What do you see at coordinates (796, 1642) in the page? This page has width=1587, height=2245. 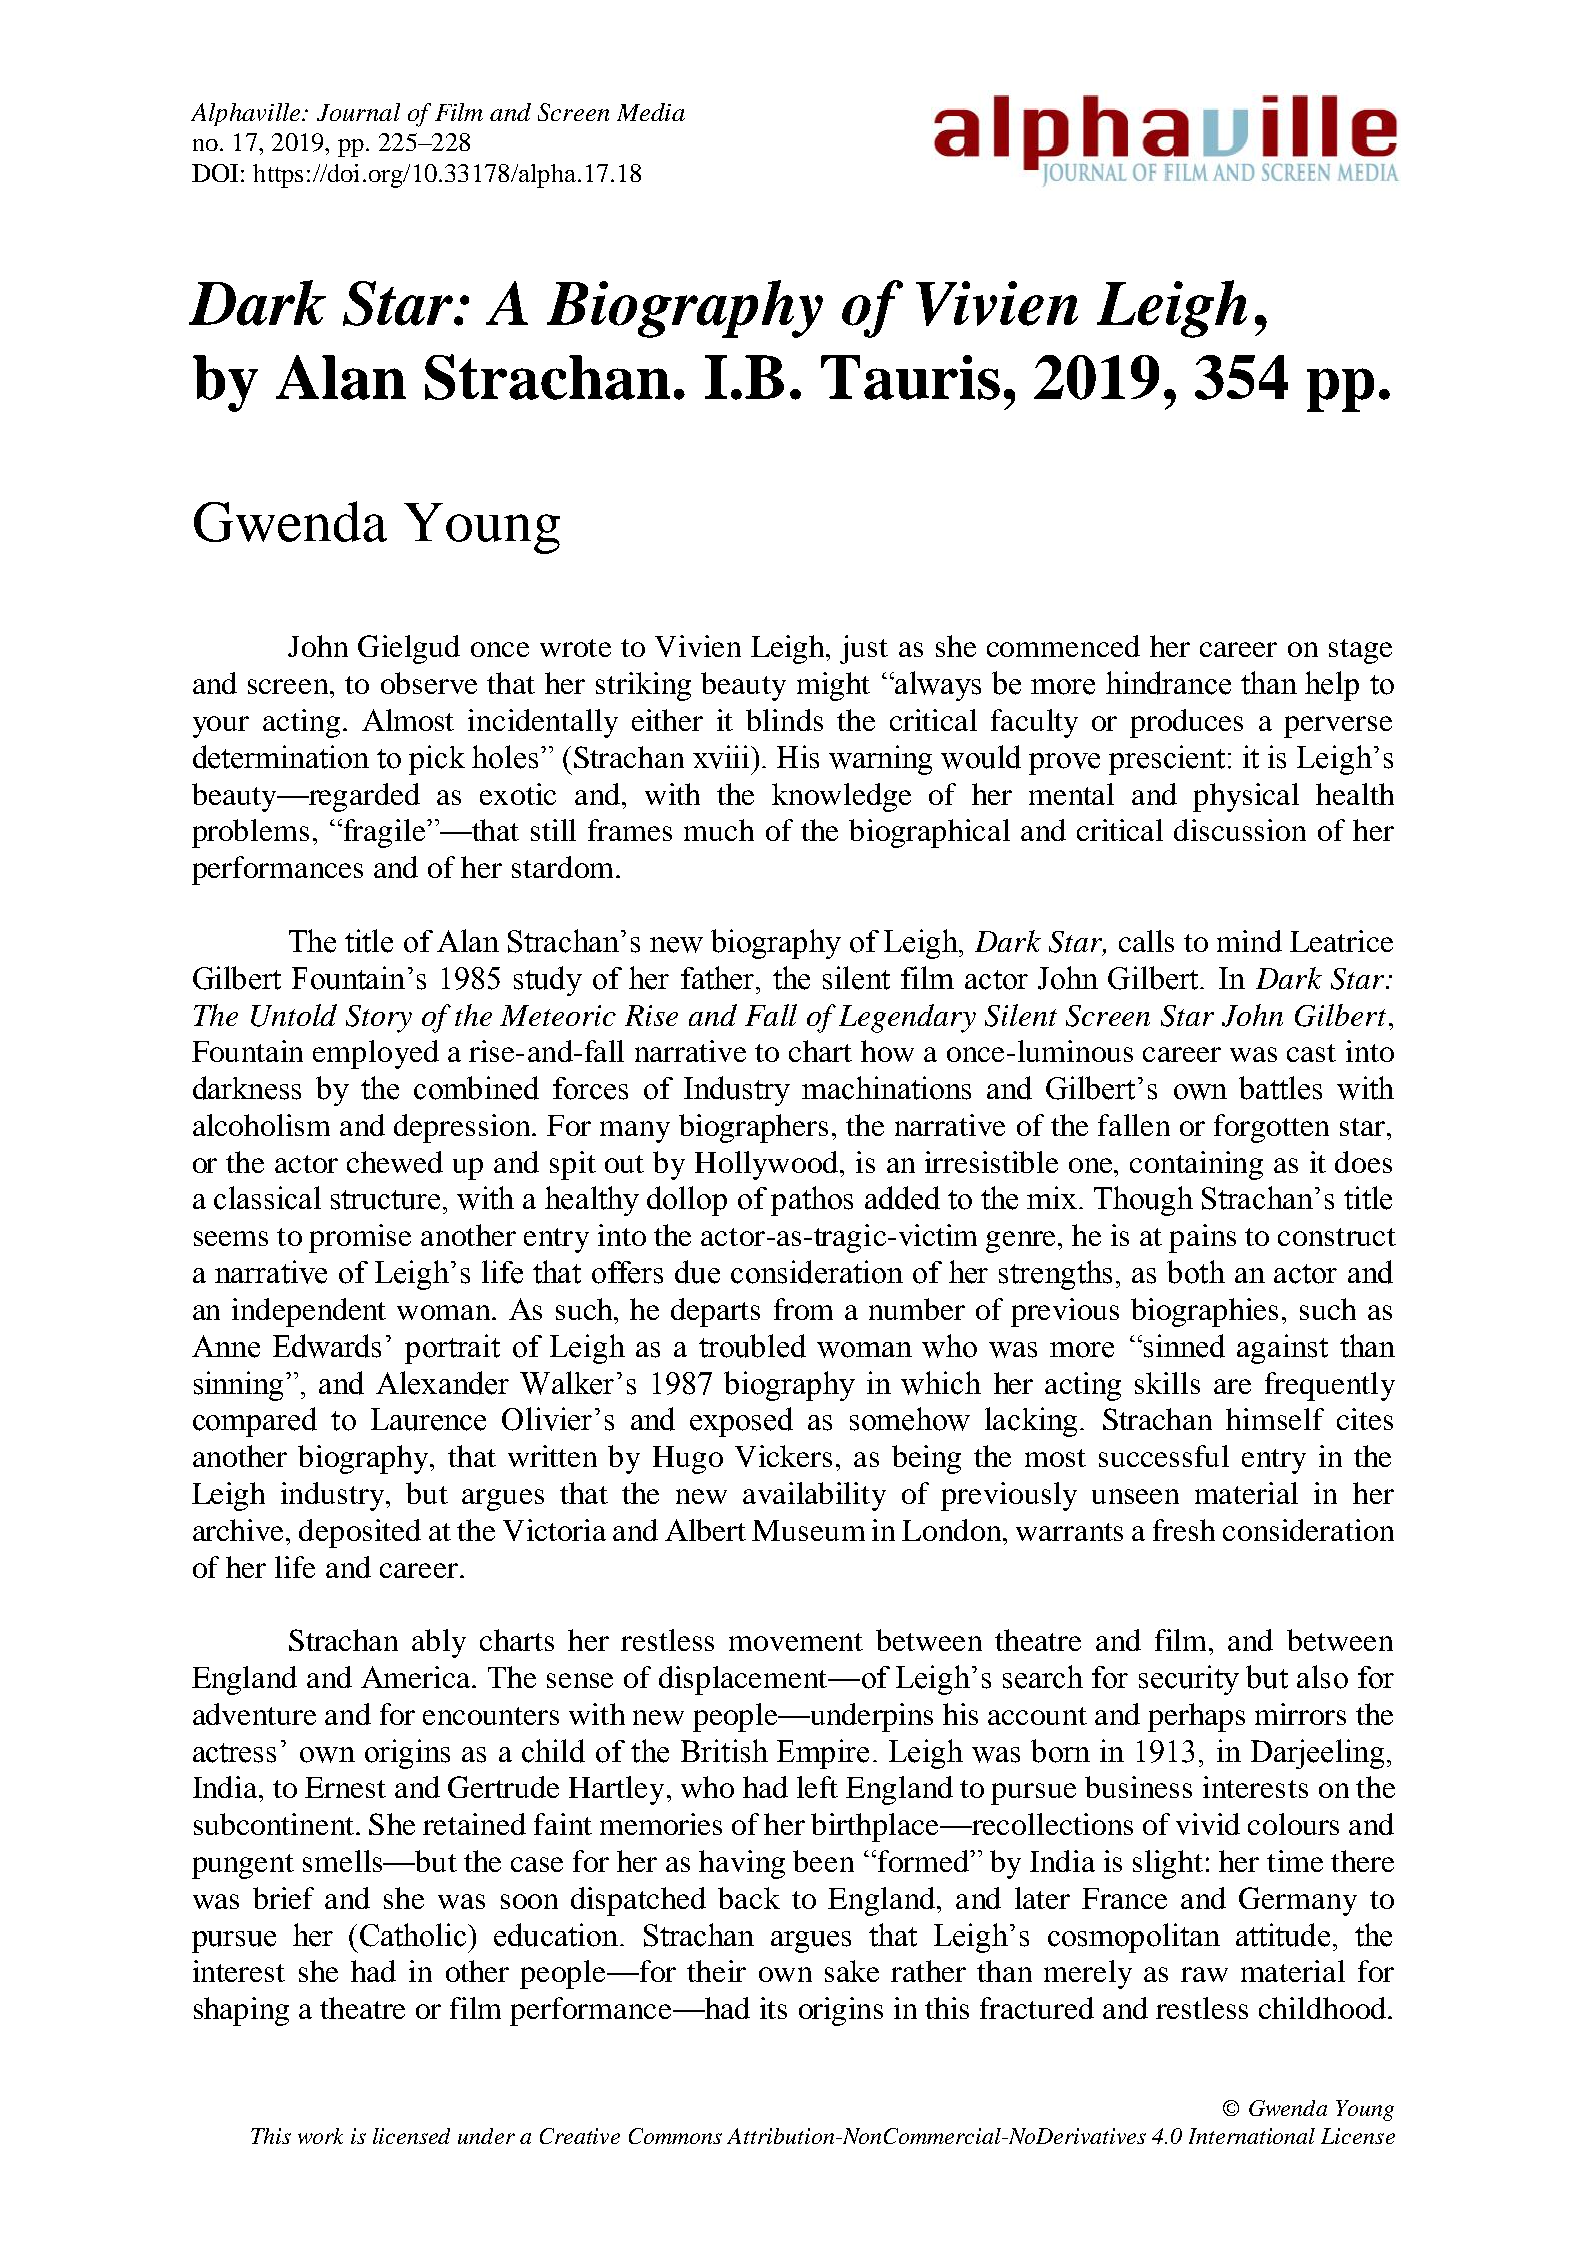 I see `movement` at bounding box center [796, 1642].
